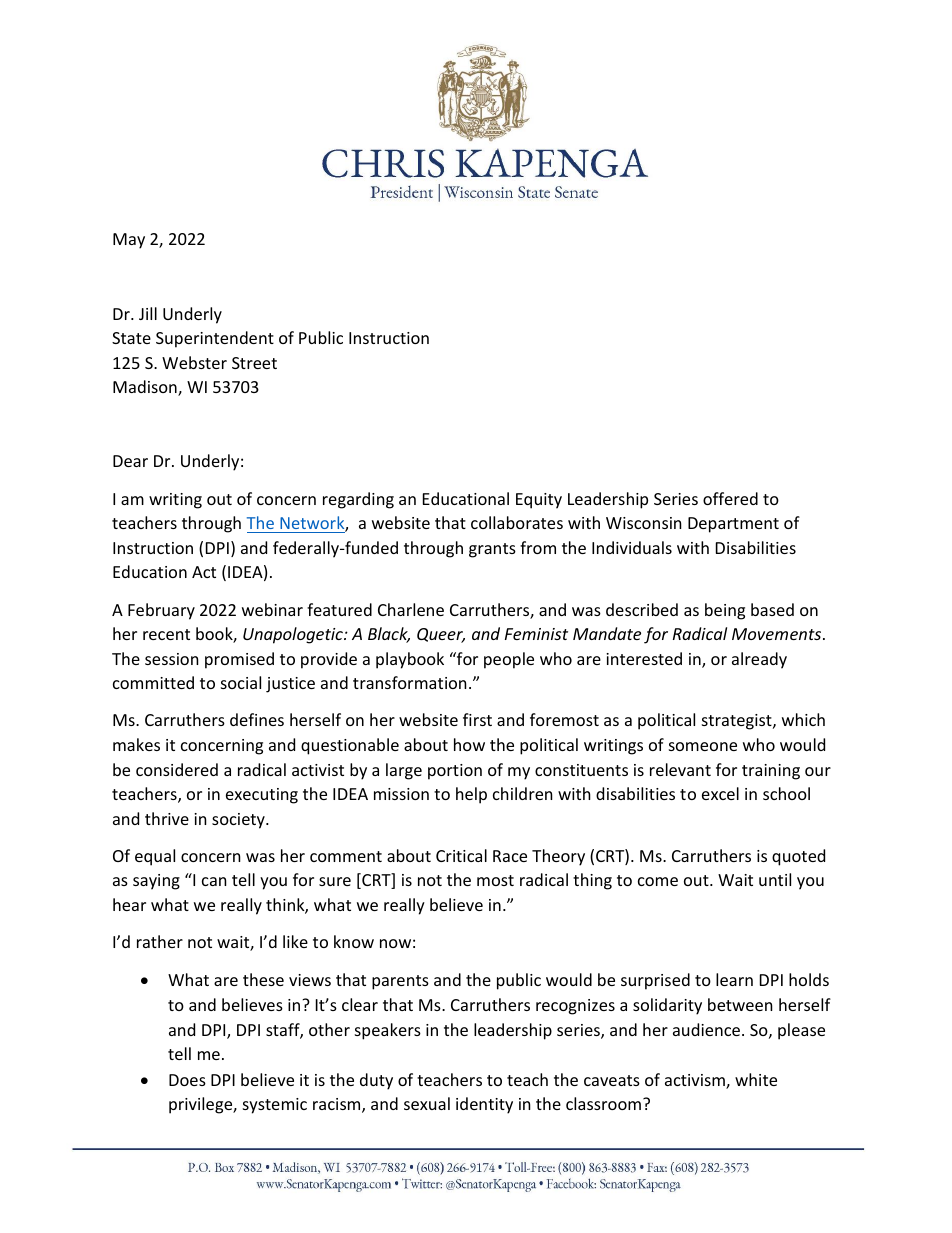 The height and width of the screenshot is (1233, 952). I want to click on social, so click(241, 682).
